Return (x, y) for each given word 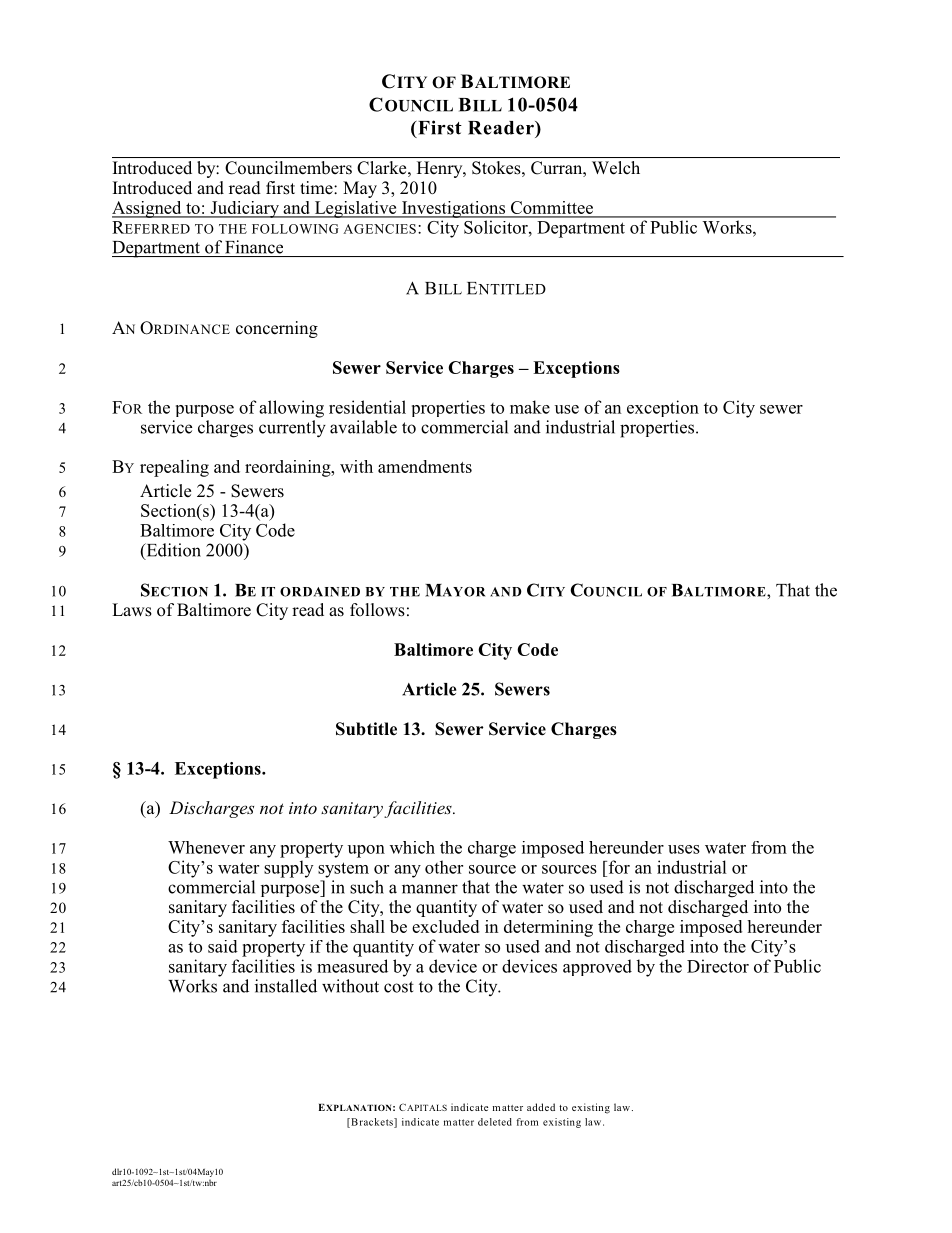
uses (684, 849)
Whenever (206, 847)
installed (286, 986)
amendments (425, 466)
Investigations (453, 209)
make (530, 407)
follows (377, 610)
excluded (445, 926)
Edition (172, 551)
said (223, 946)
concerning (277, 329)
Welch (616, 167)
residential (367, 407)
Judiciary (244, 209)
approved (597, 967)
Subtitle (366, 729)
